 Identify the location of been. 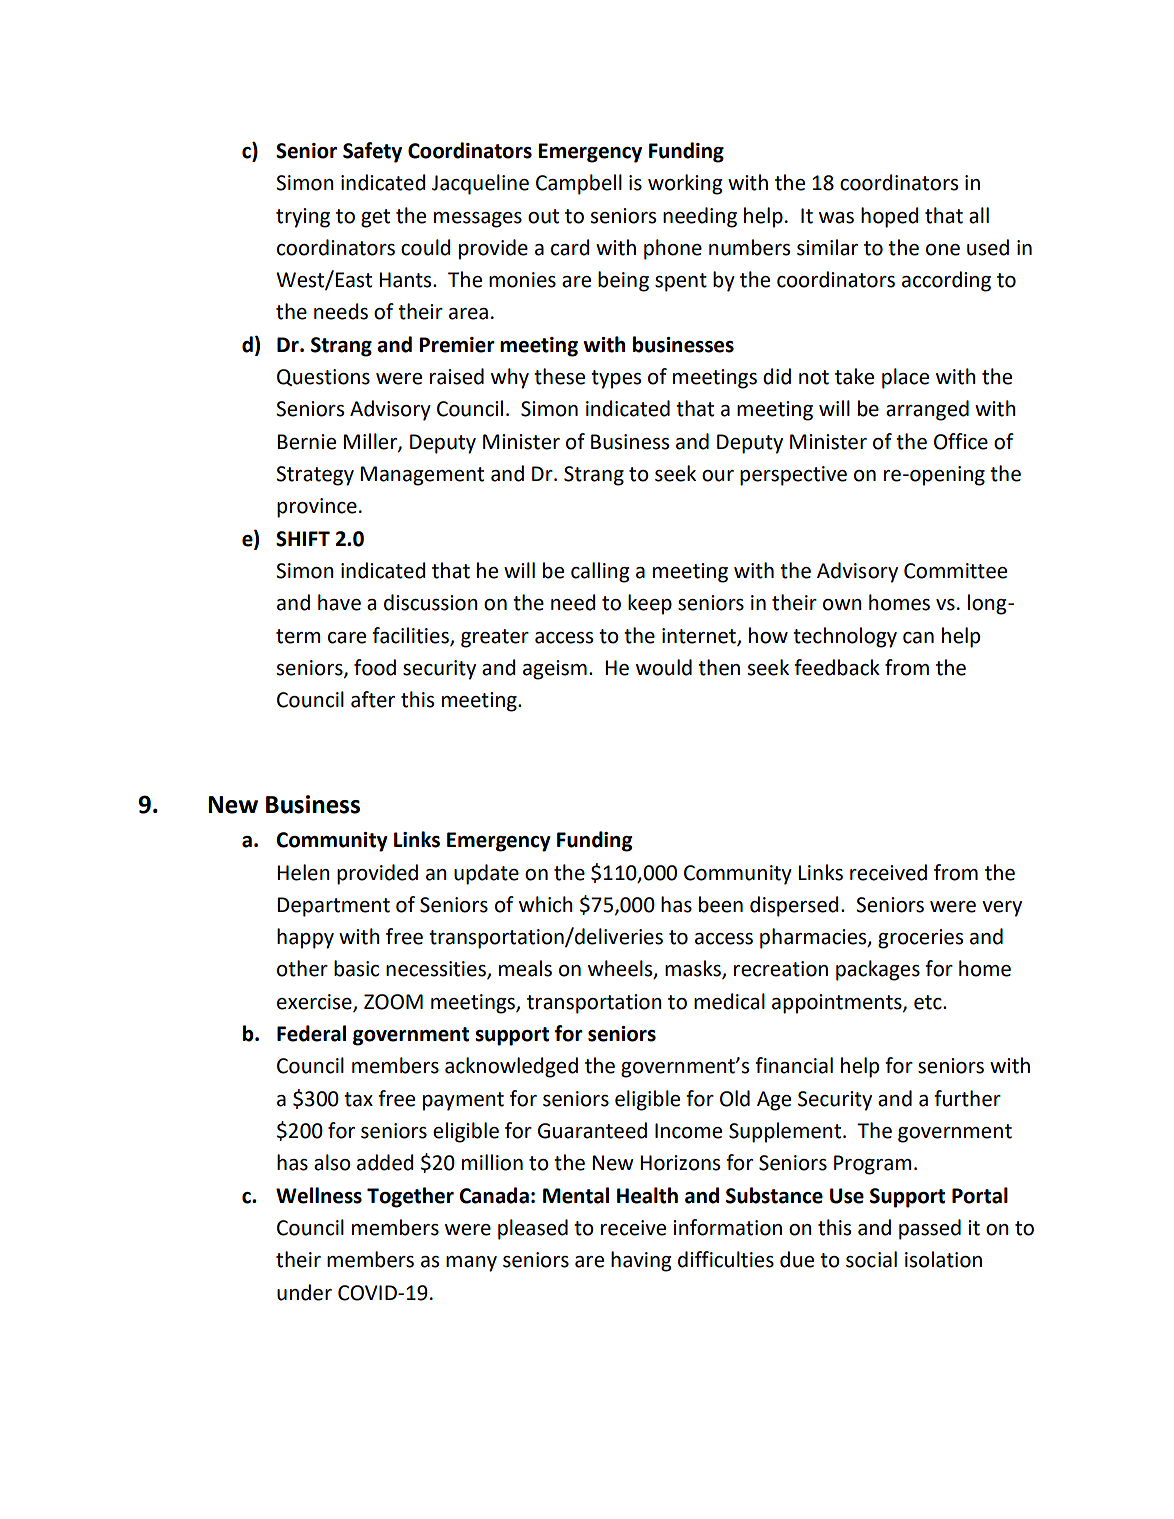
(721, 904).
